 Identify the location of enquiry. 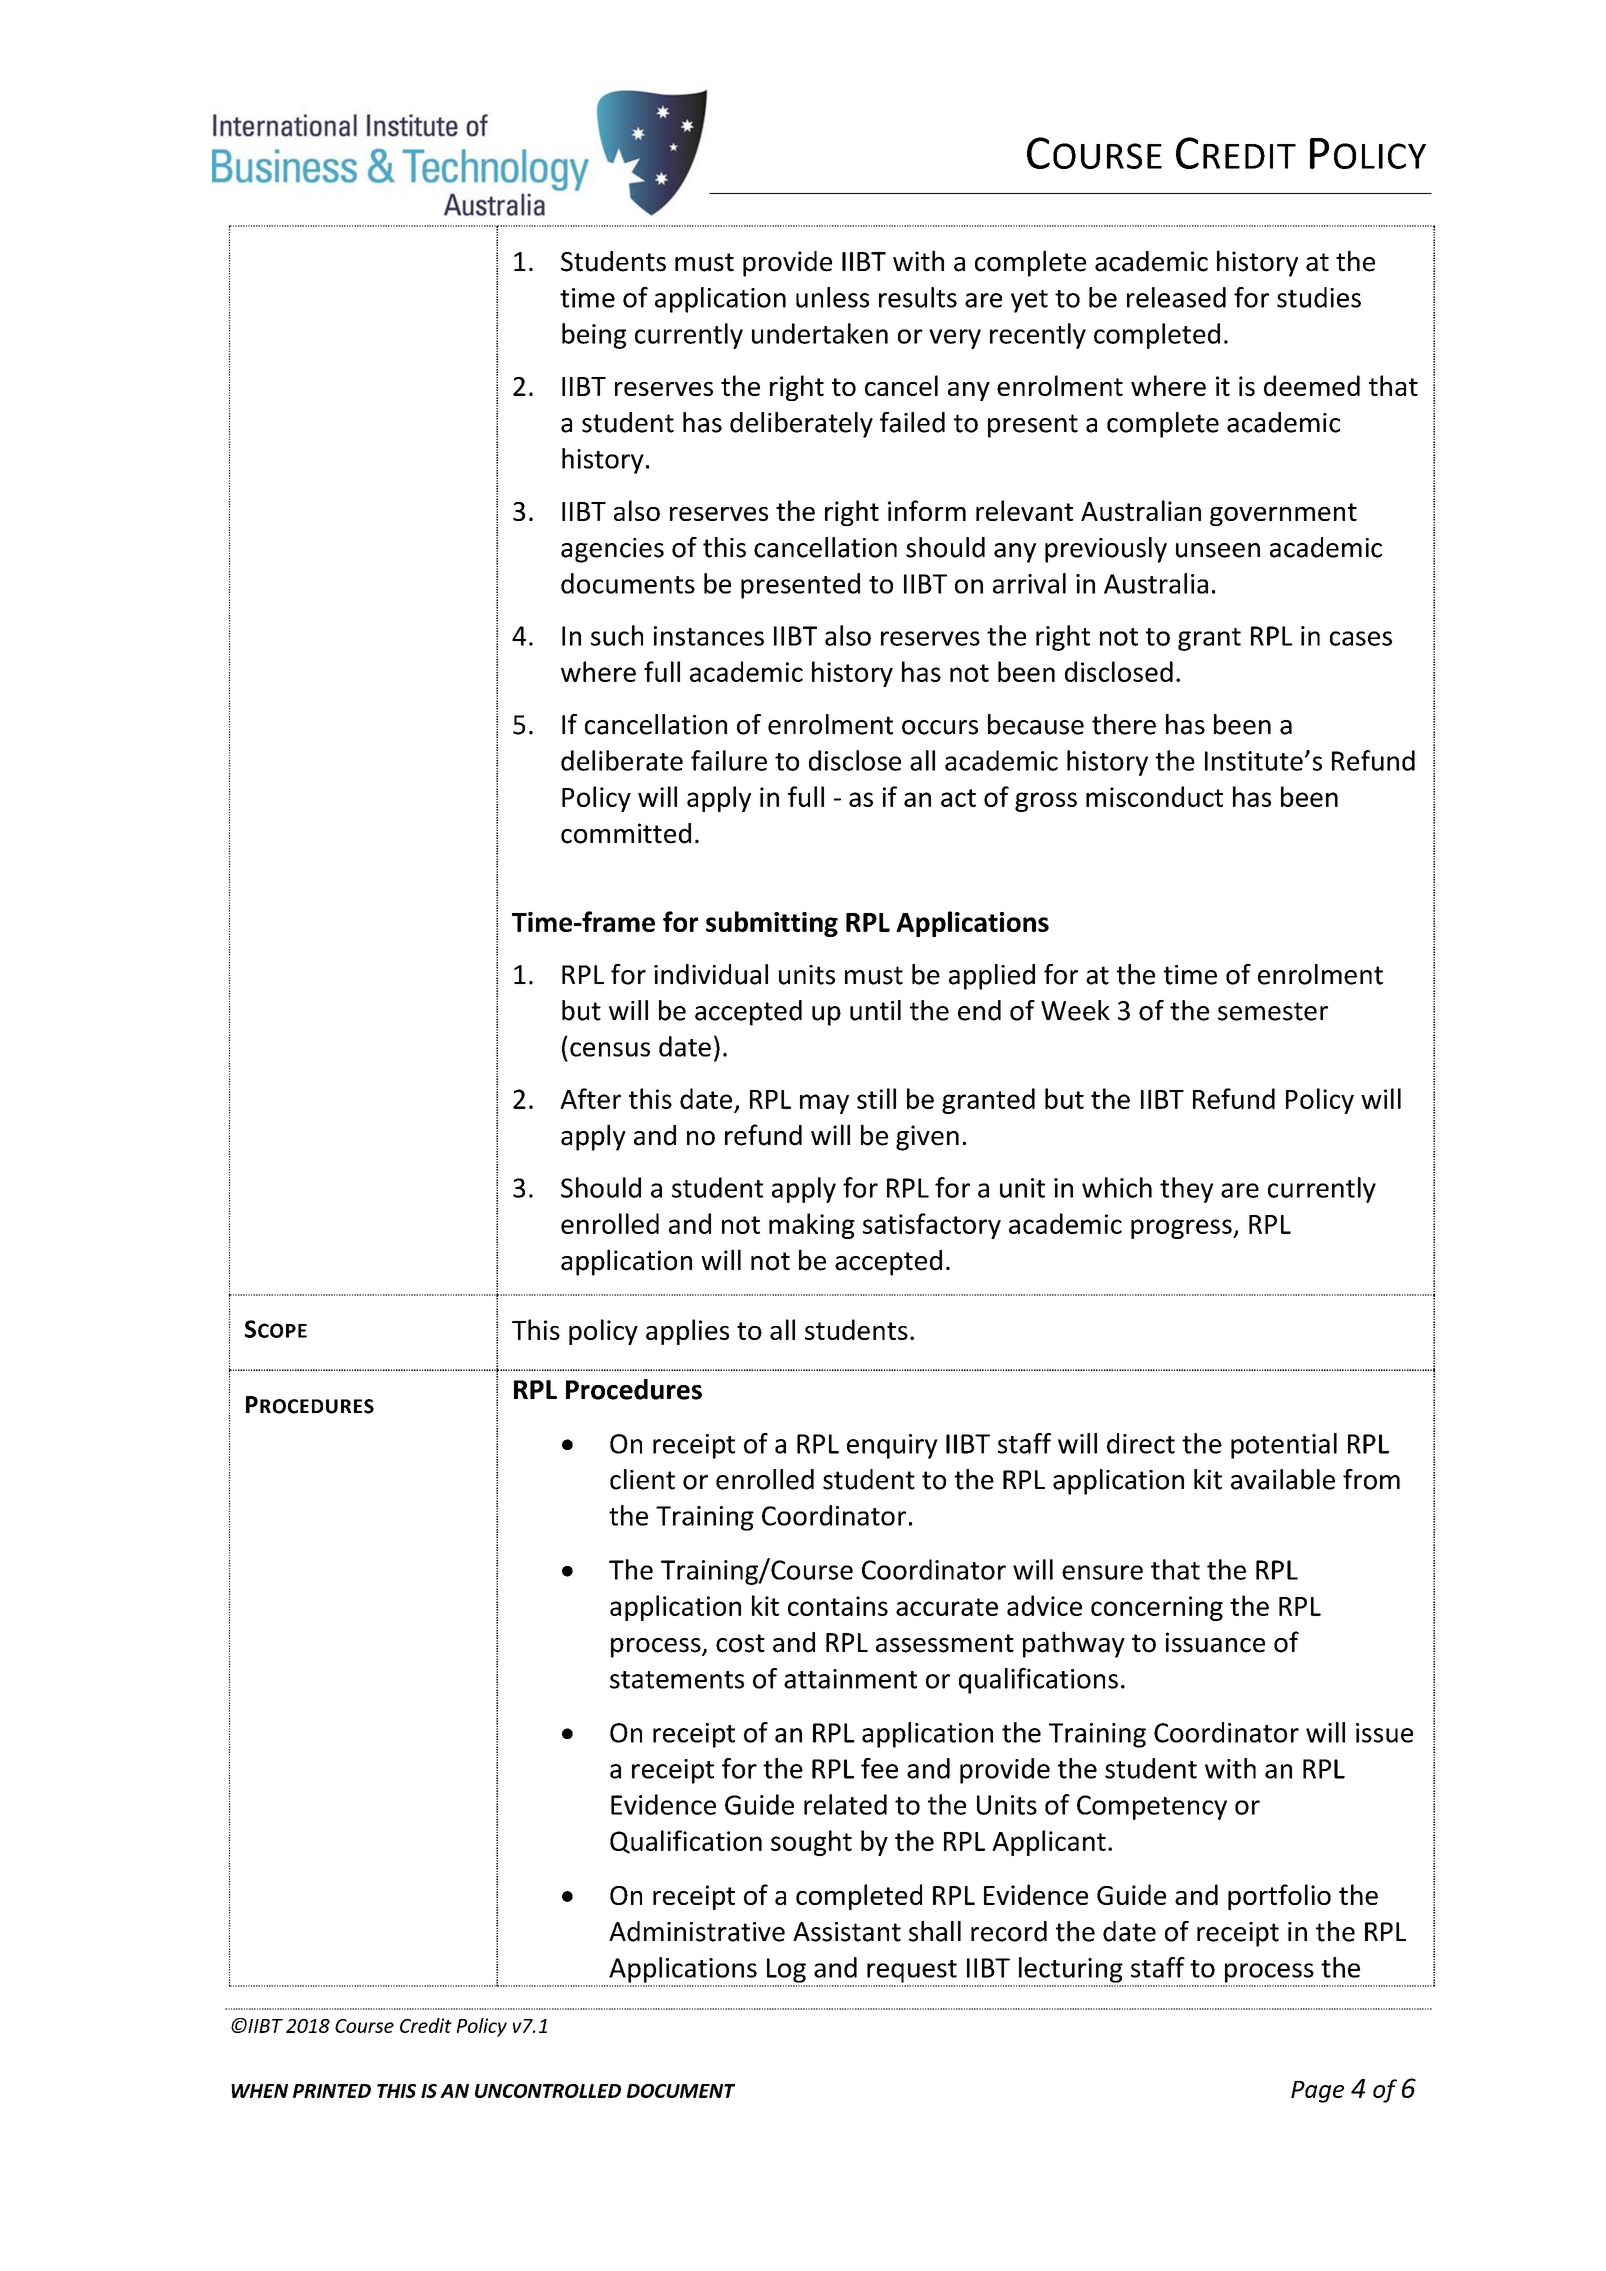
(892, 1446).
